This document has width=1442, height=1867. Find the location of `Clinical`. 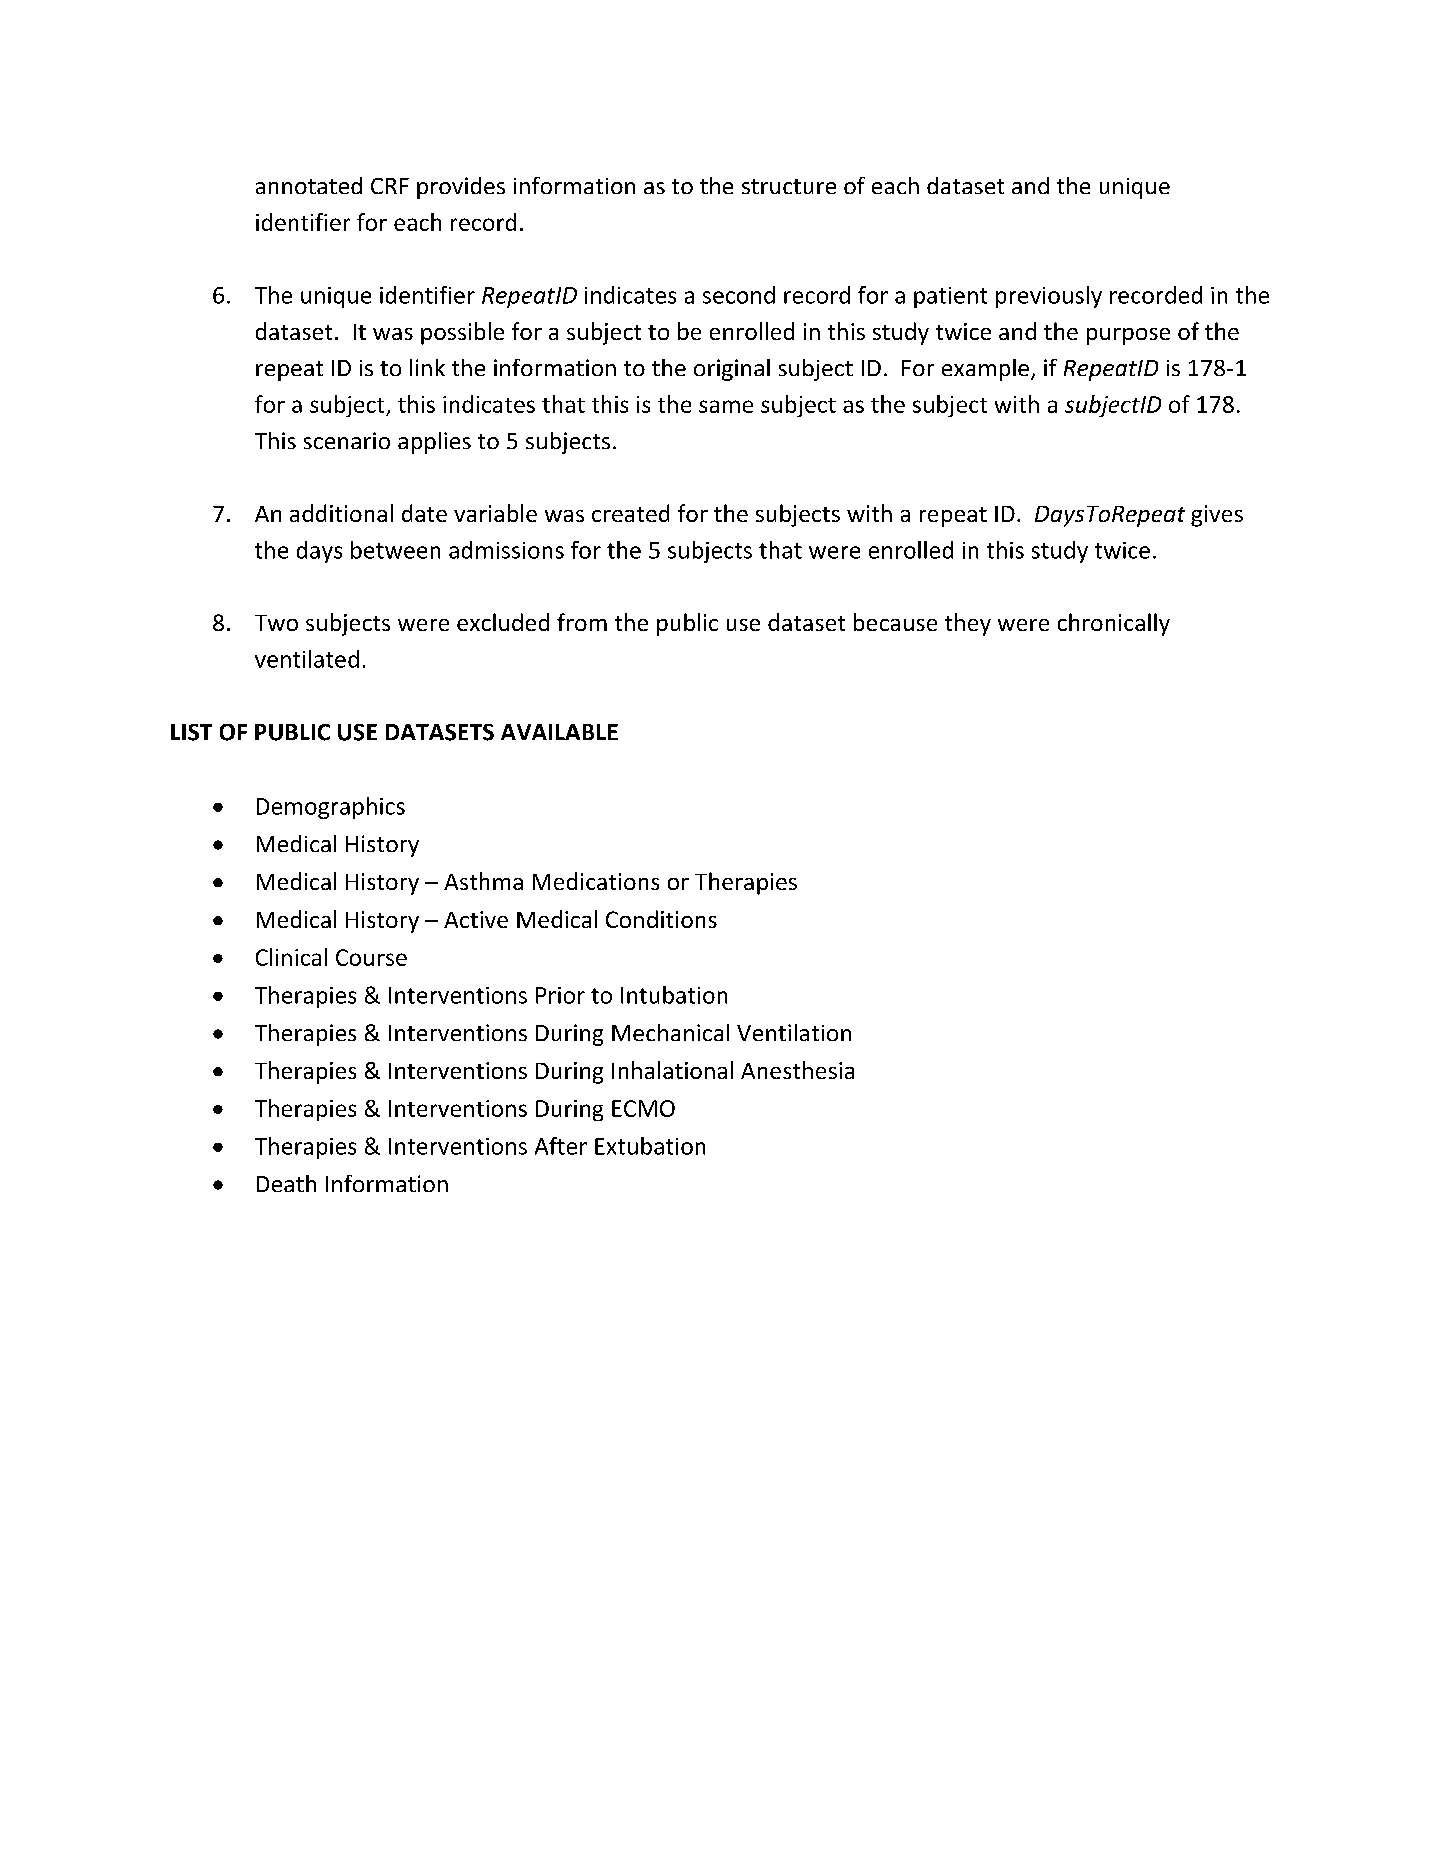

Clinical is located at coordinates (291, 957).
